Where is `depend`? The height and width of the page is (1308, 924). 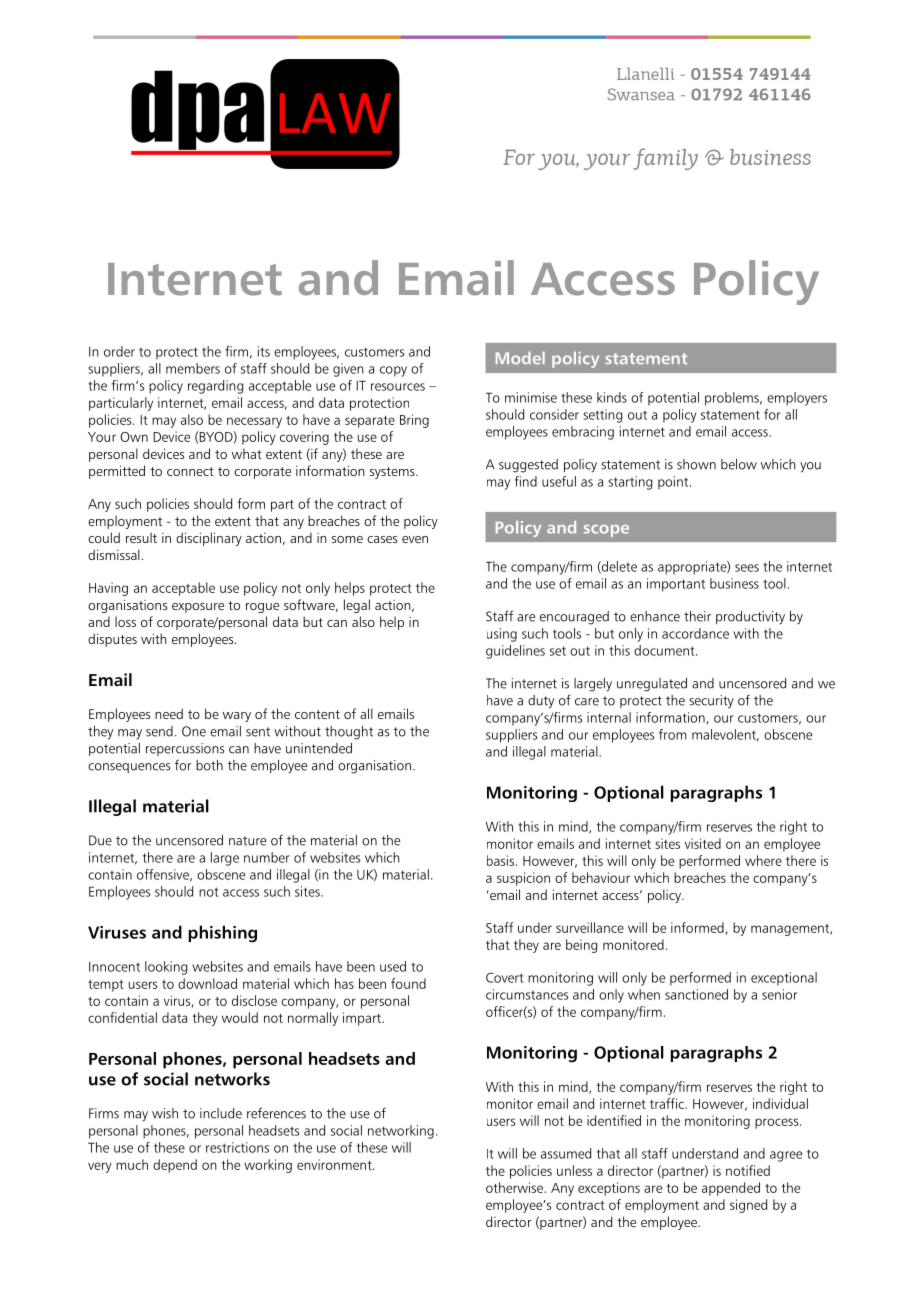 depend is located at coordinates (175, 1166).
